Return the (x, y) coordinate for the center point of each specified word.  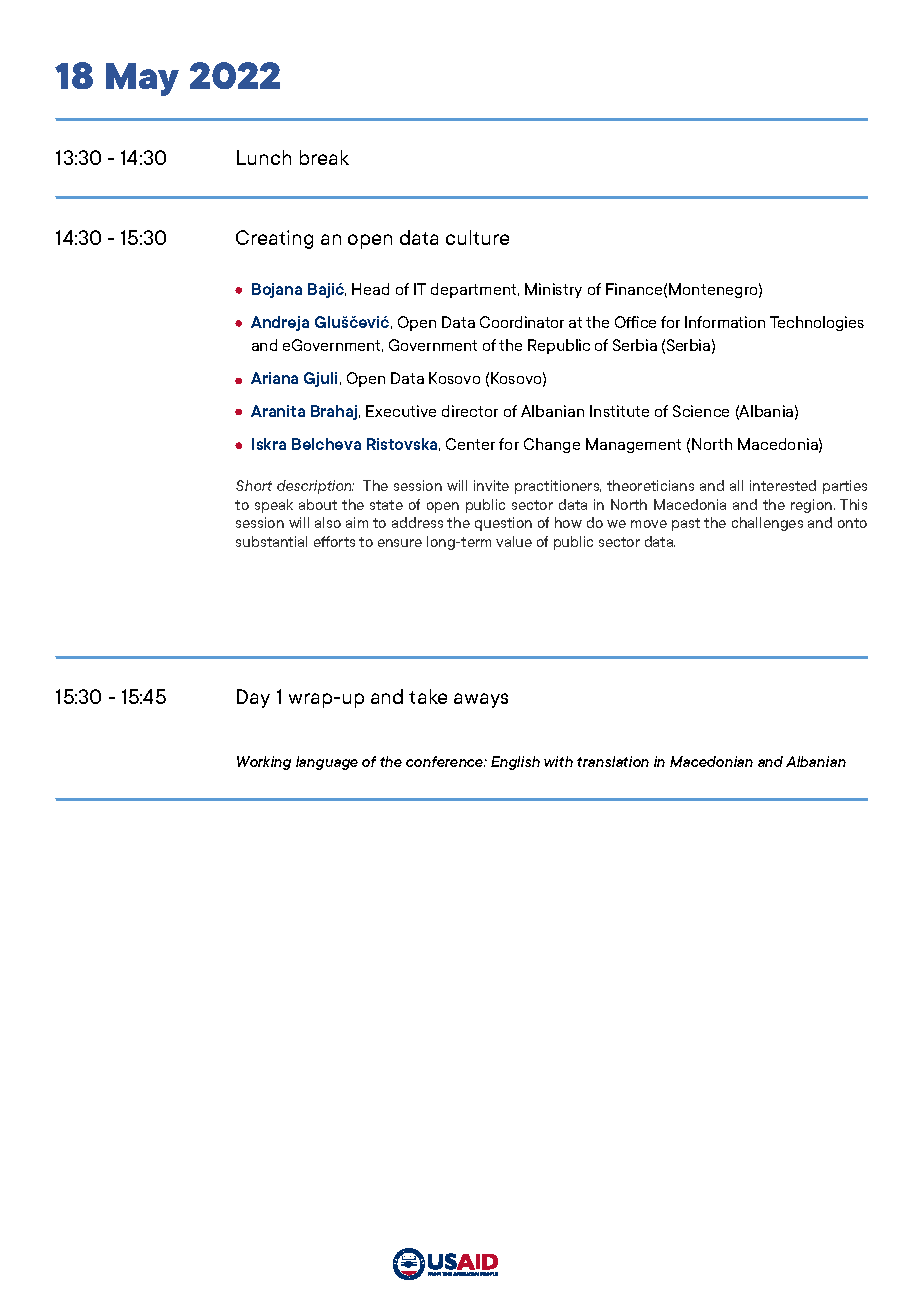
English (515, 763)
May (142, 79)
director (470, 411)
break (324, 157)
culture (477, 237)
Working (264, 763)
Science (701, 411)
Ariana (274, 378)
